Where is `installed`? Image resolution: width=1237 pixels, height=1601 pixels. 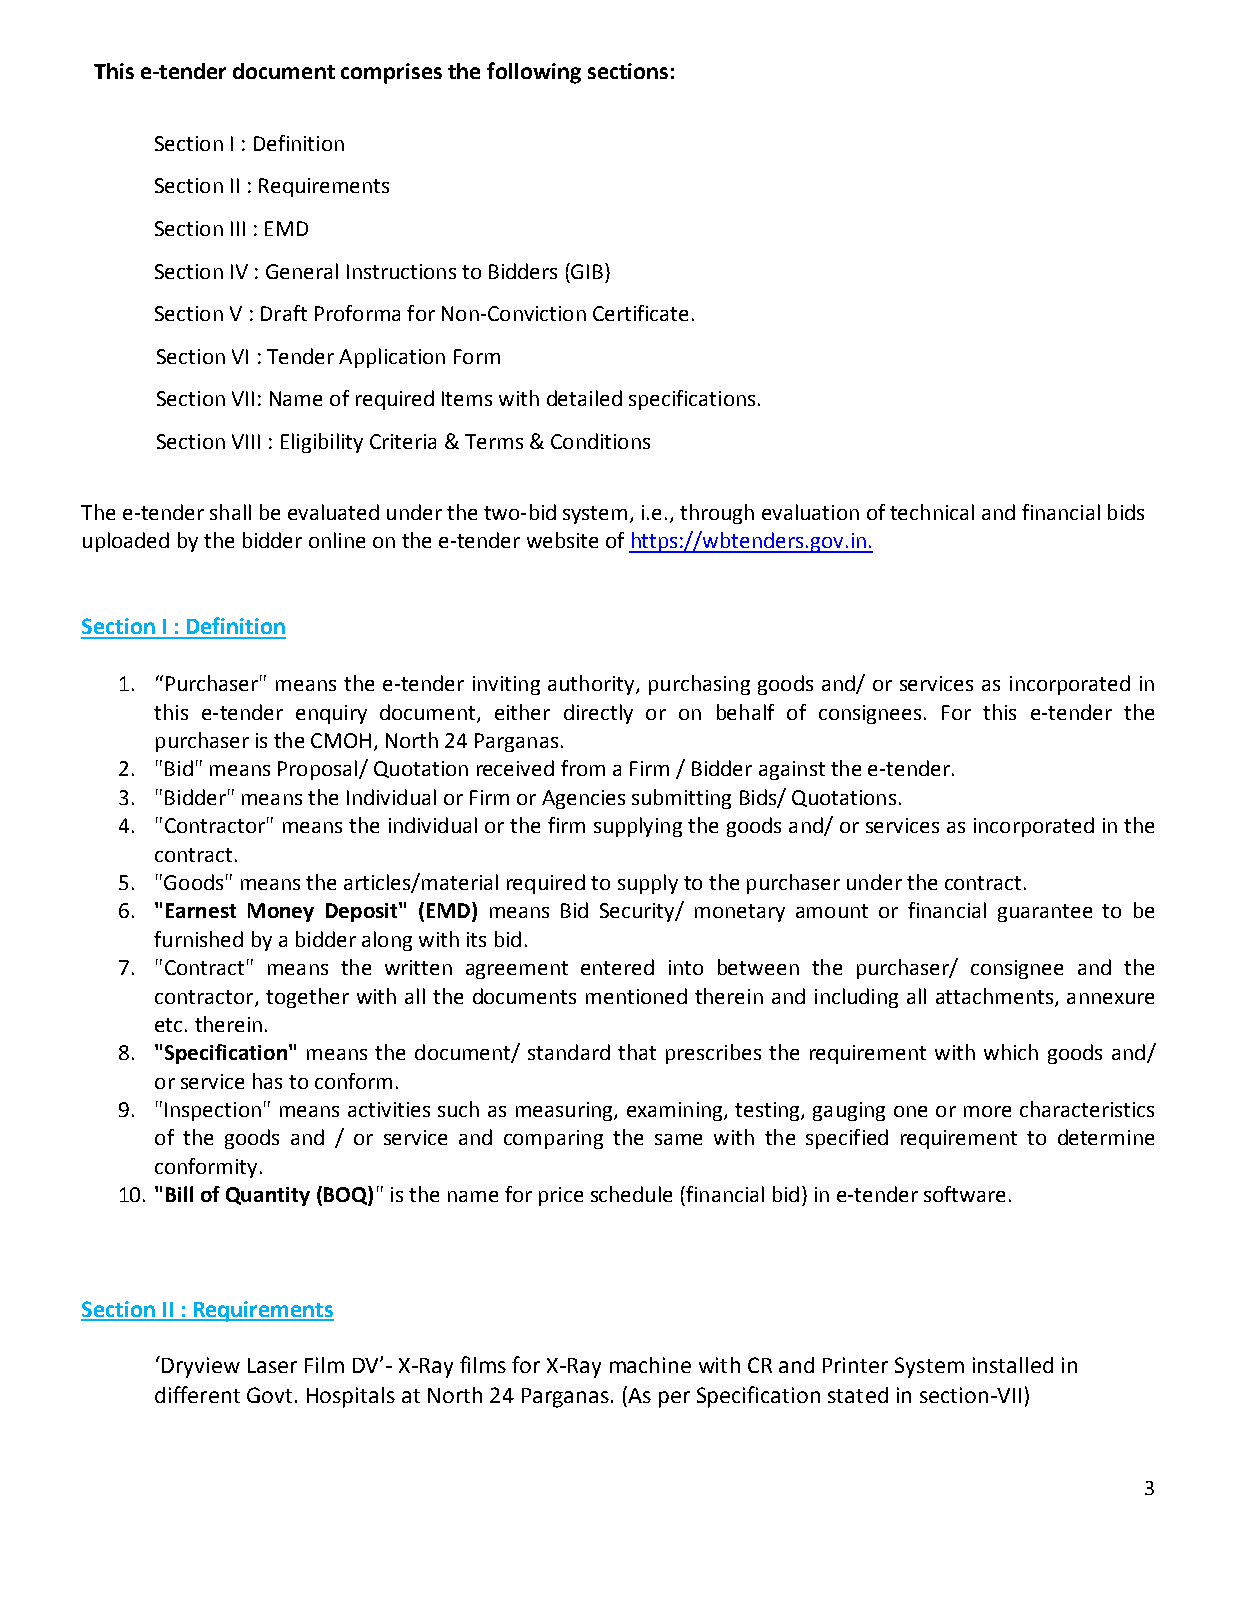 installed is located at coordinates (1013, 1365).
